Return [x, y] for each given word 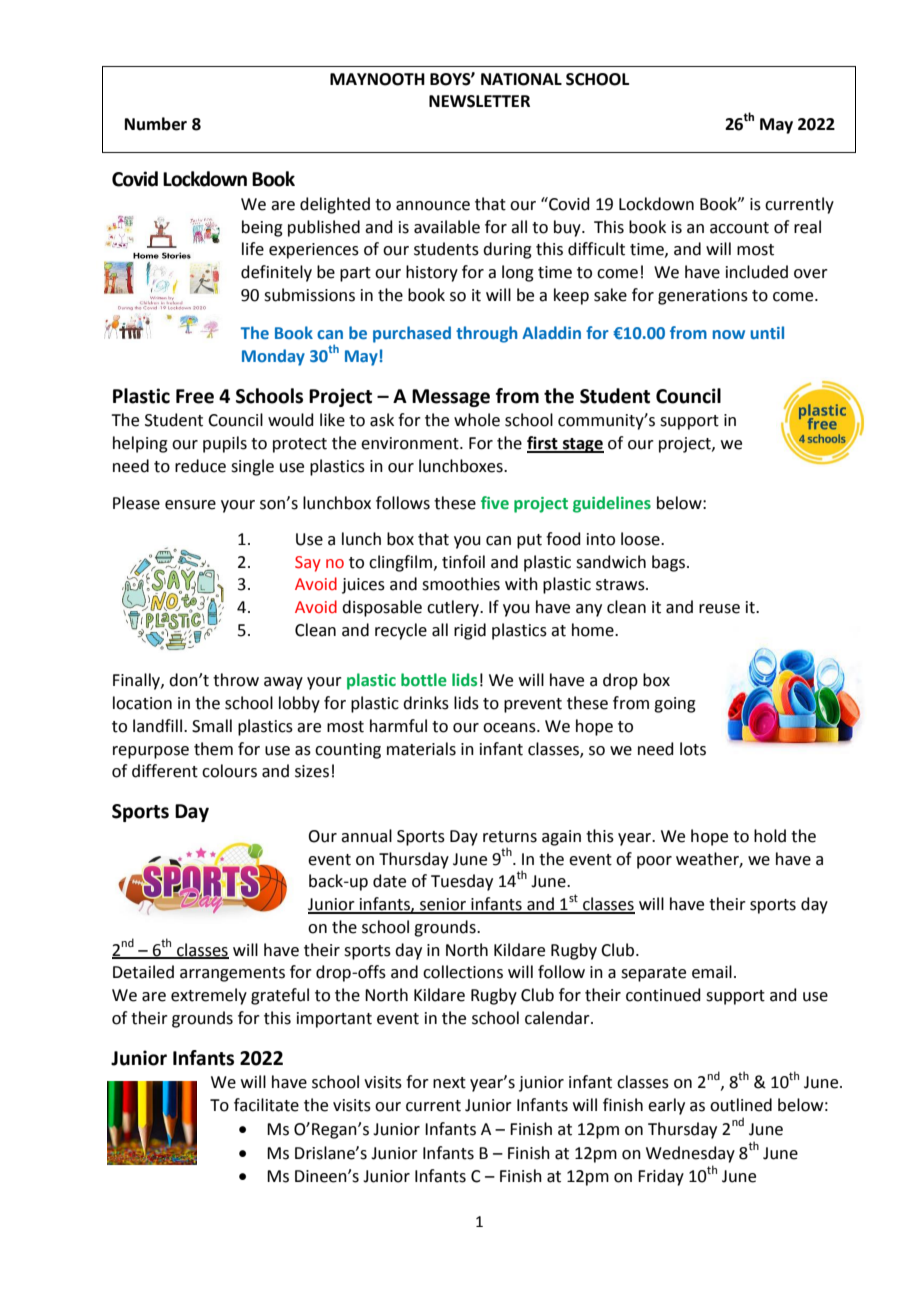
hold [770, 836]
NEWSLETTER [479, 101]
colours [229, 771]
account [739, 228]
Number [156, 124]
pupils [225, 444]
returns [510, 837]
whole [477, 420]
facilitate [266, 1105]
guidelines [612, 504]
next [449, 1083]
